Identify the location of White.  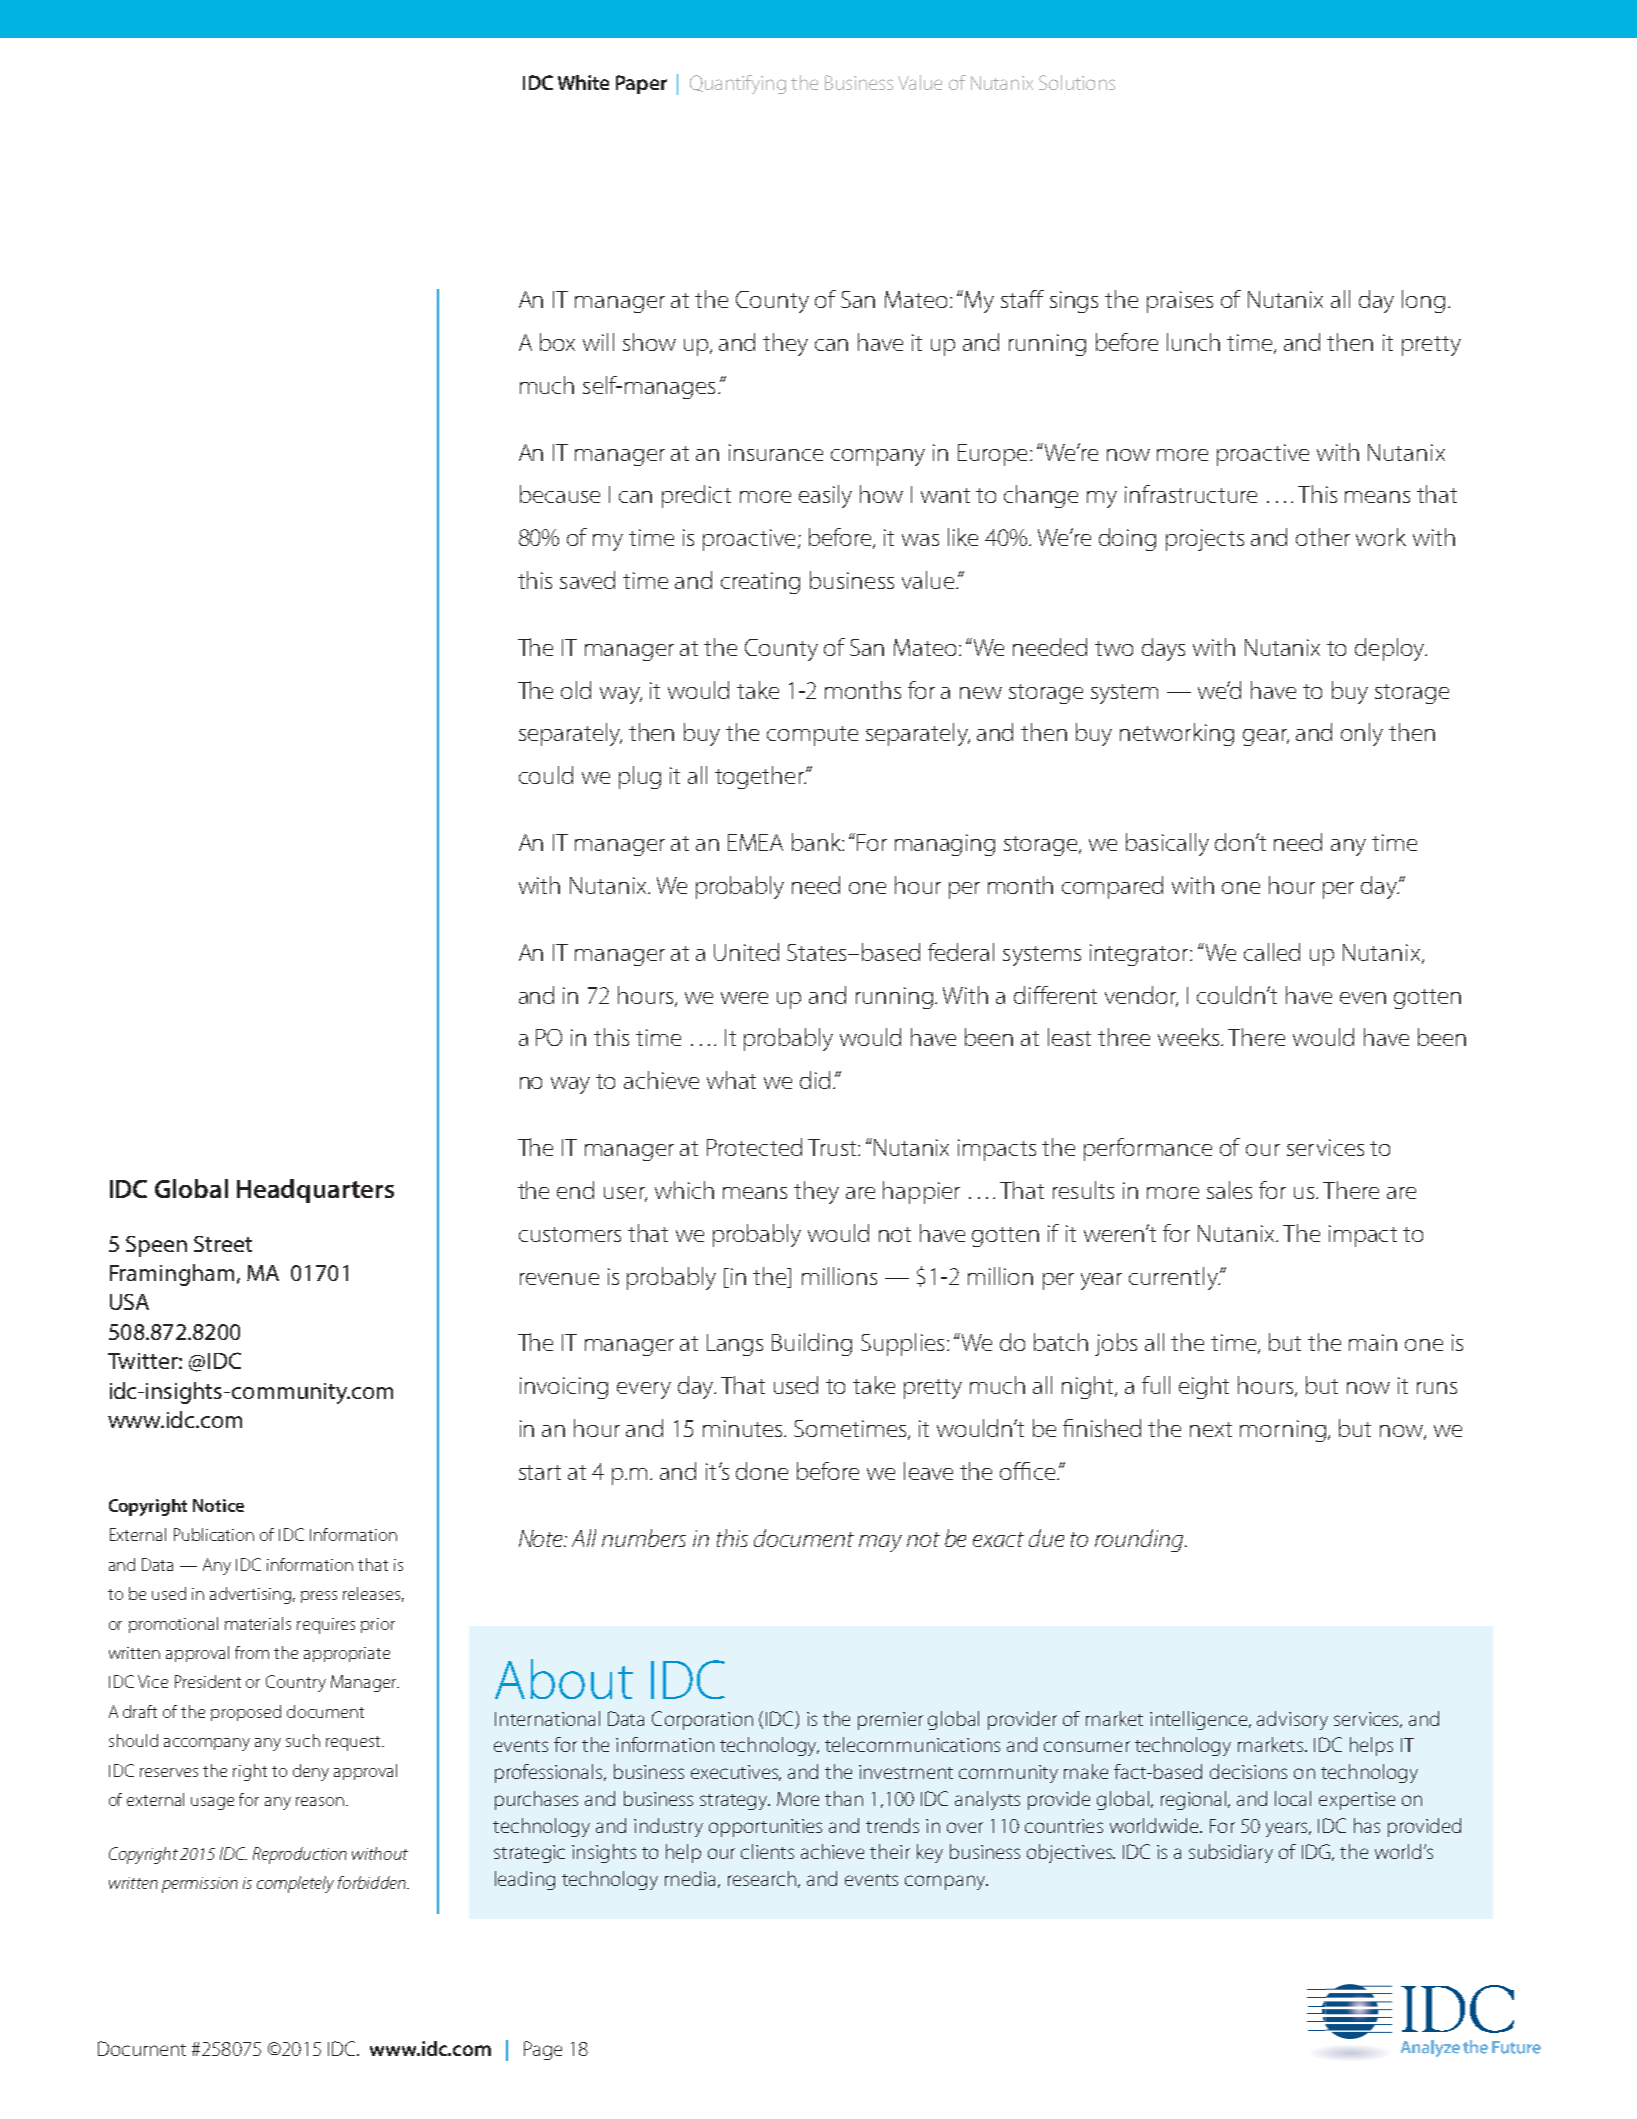
(583, 82).
